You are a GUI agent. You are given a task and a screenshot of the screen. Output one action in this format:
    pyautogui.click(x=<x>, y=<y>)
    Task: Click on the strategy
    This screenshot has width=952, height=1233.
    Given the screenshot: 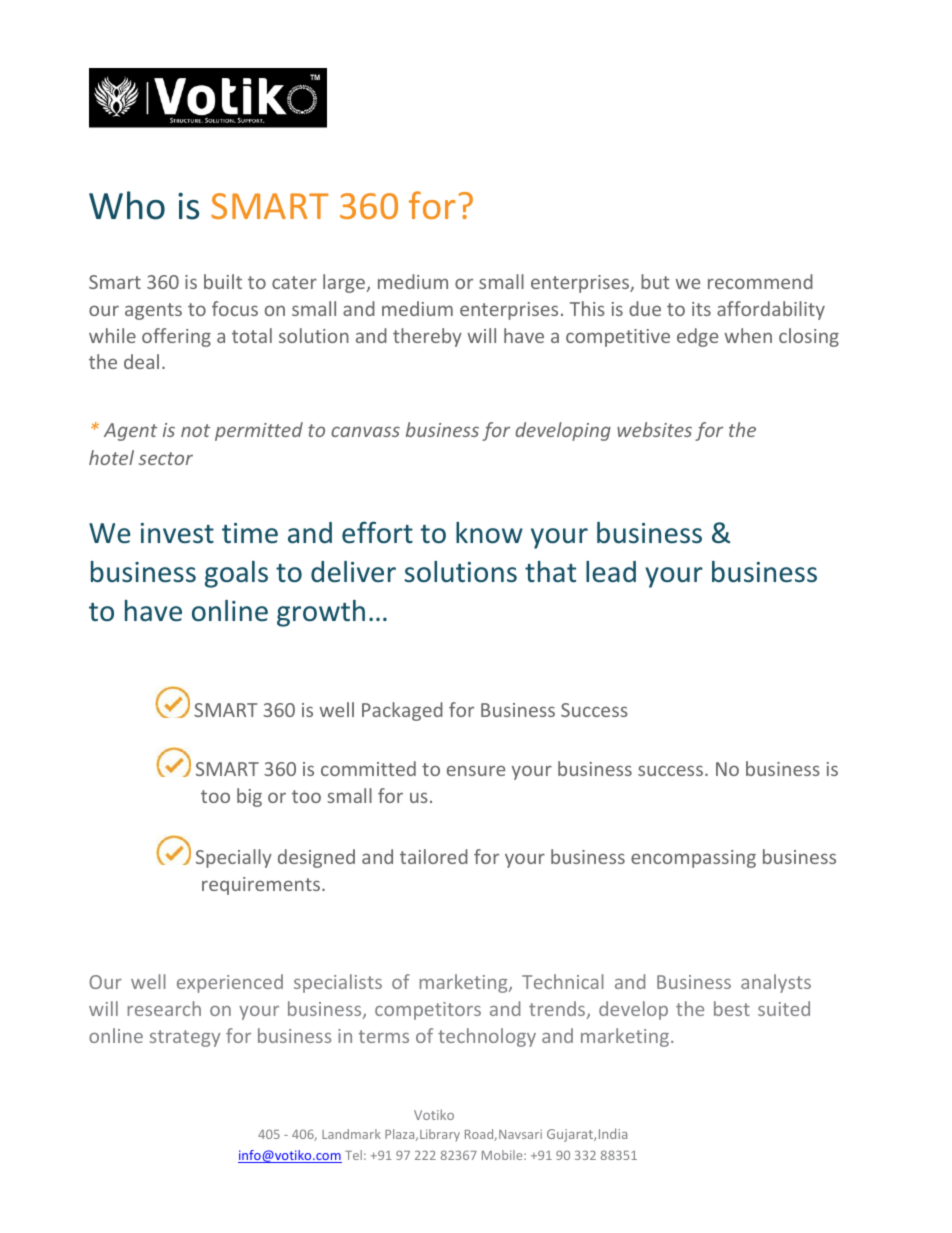 What is the action you would take?
    pyautogui.click(x=185, y=1038)
